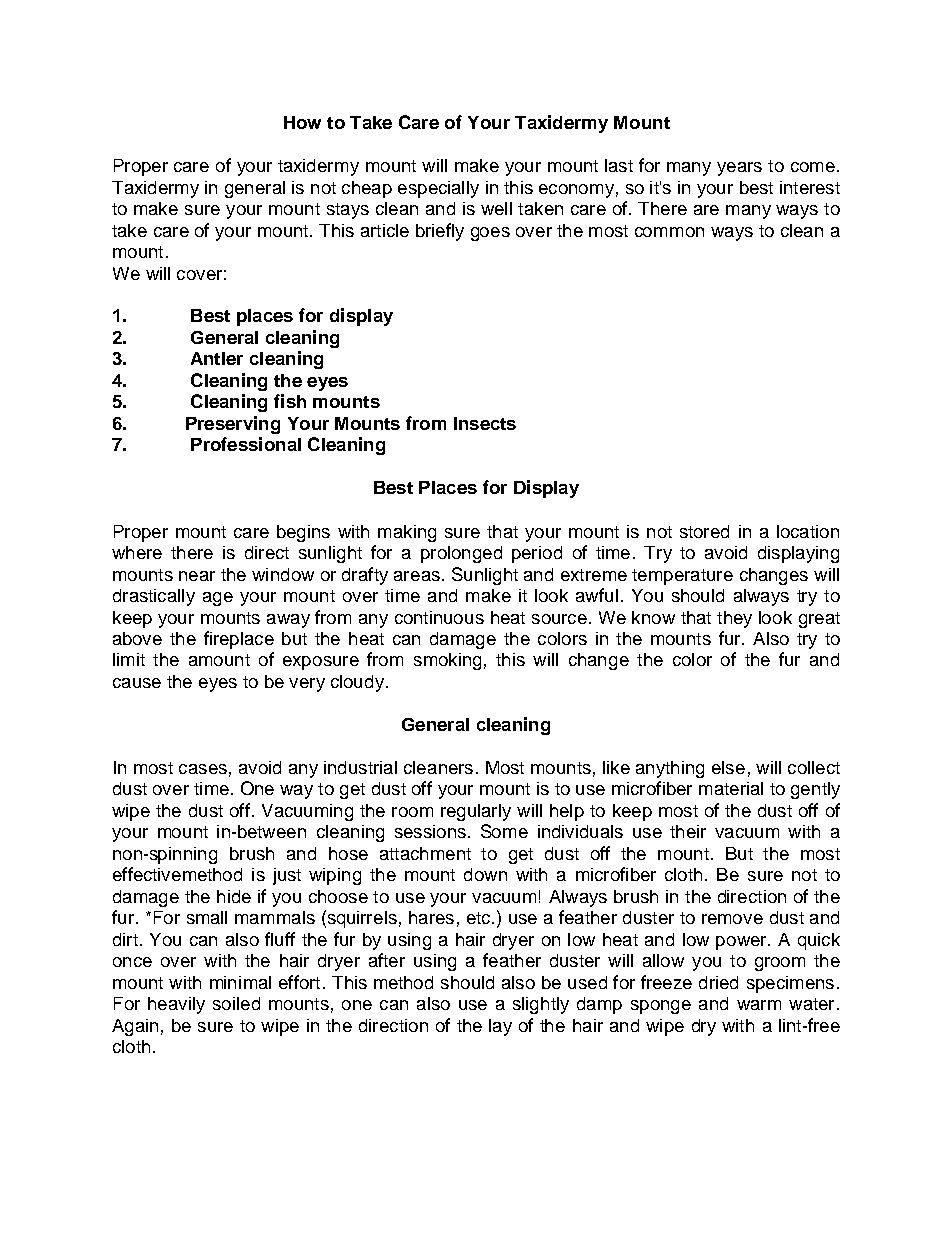 The width and height of the screenshot is (952, 1233). I want to click on years, so click(739, 169).
